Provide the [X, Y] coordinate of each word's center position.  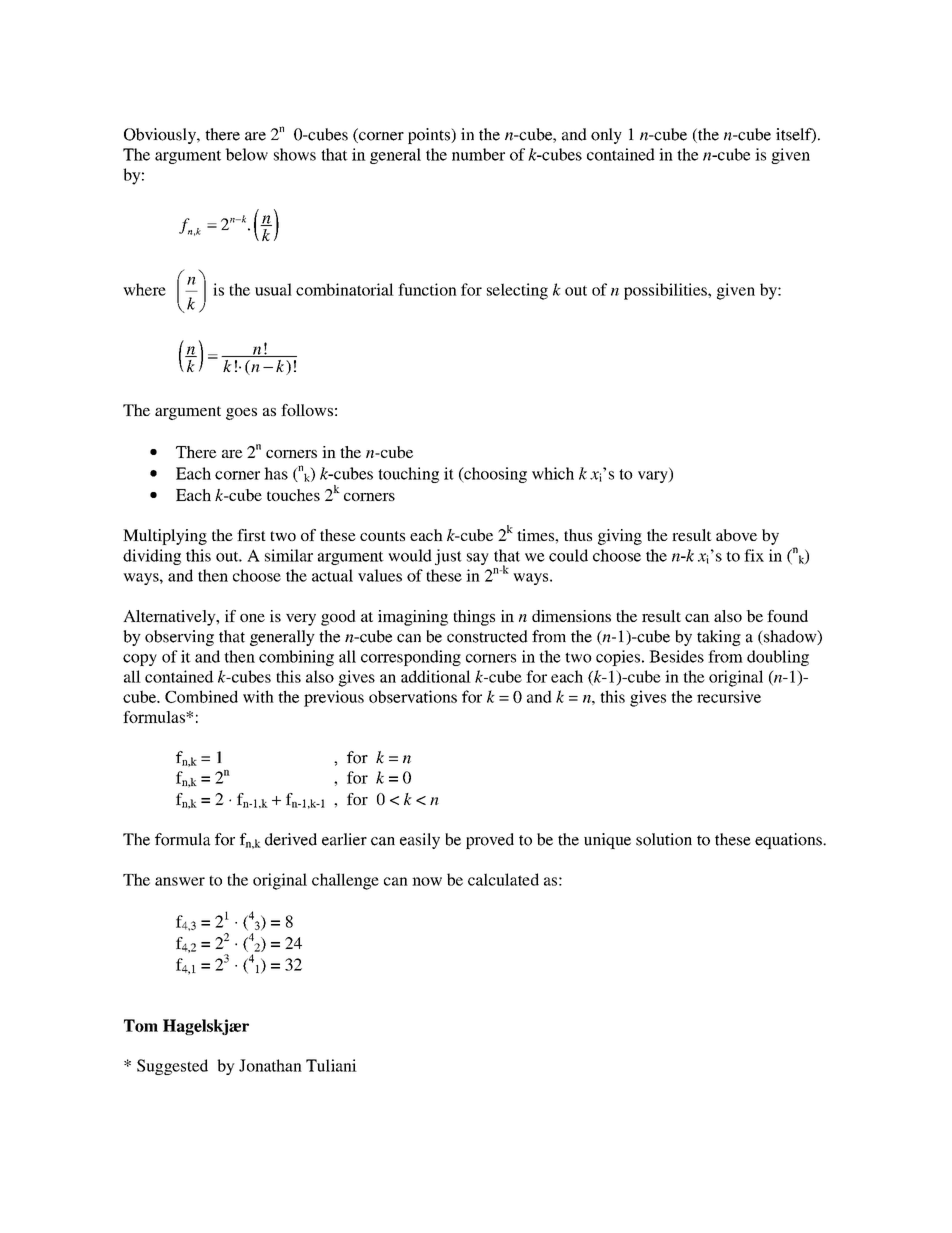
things [474, 618]
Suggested [172, 1067]
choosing [494, 475]
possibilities [666, 291]
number [478, 154]
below [246, 154]
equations [789, 841]
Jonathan [270, 1065]
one [252, 618]
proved [490, 841]
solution [664, 839]
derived [291, 839]
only [606, 136]
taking [719, 638]
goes [241, 414]
